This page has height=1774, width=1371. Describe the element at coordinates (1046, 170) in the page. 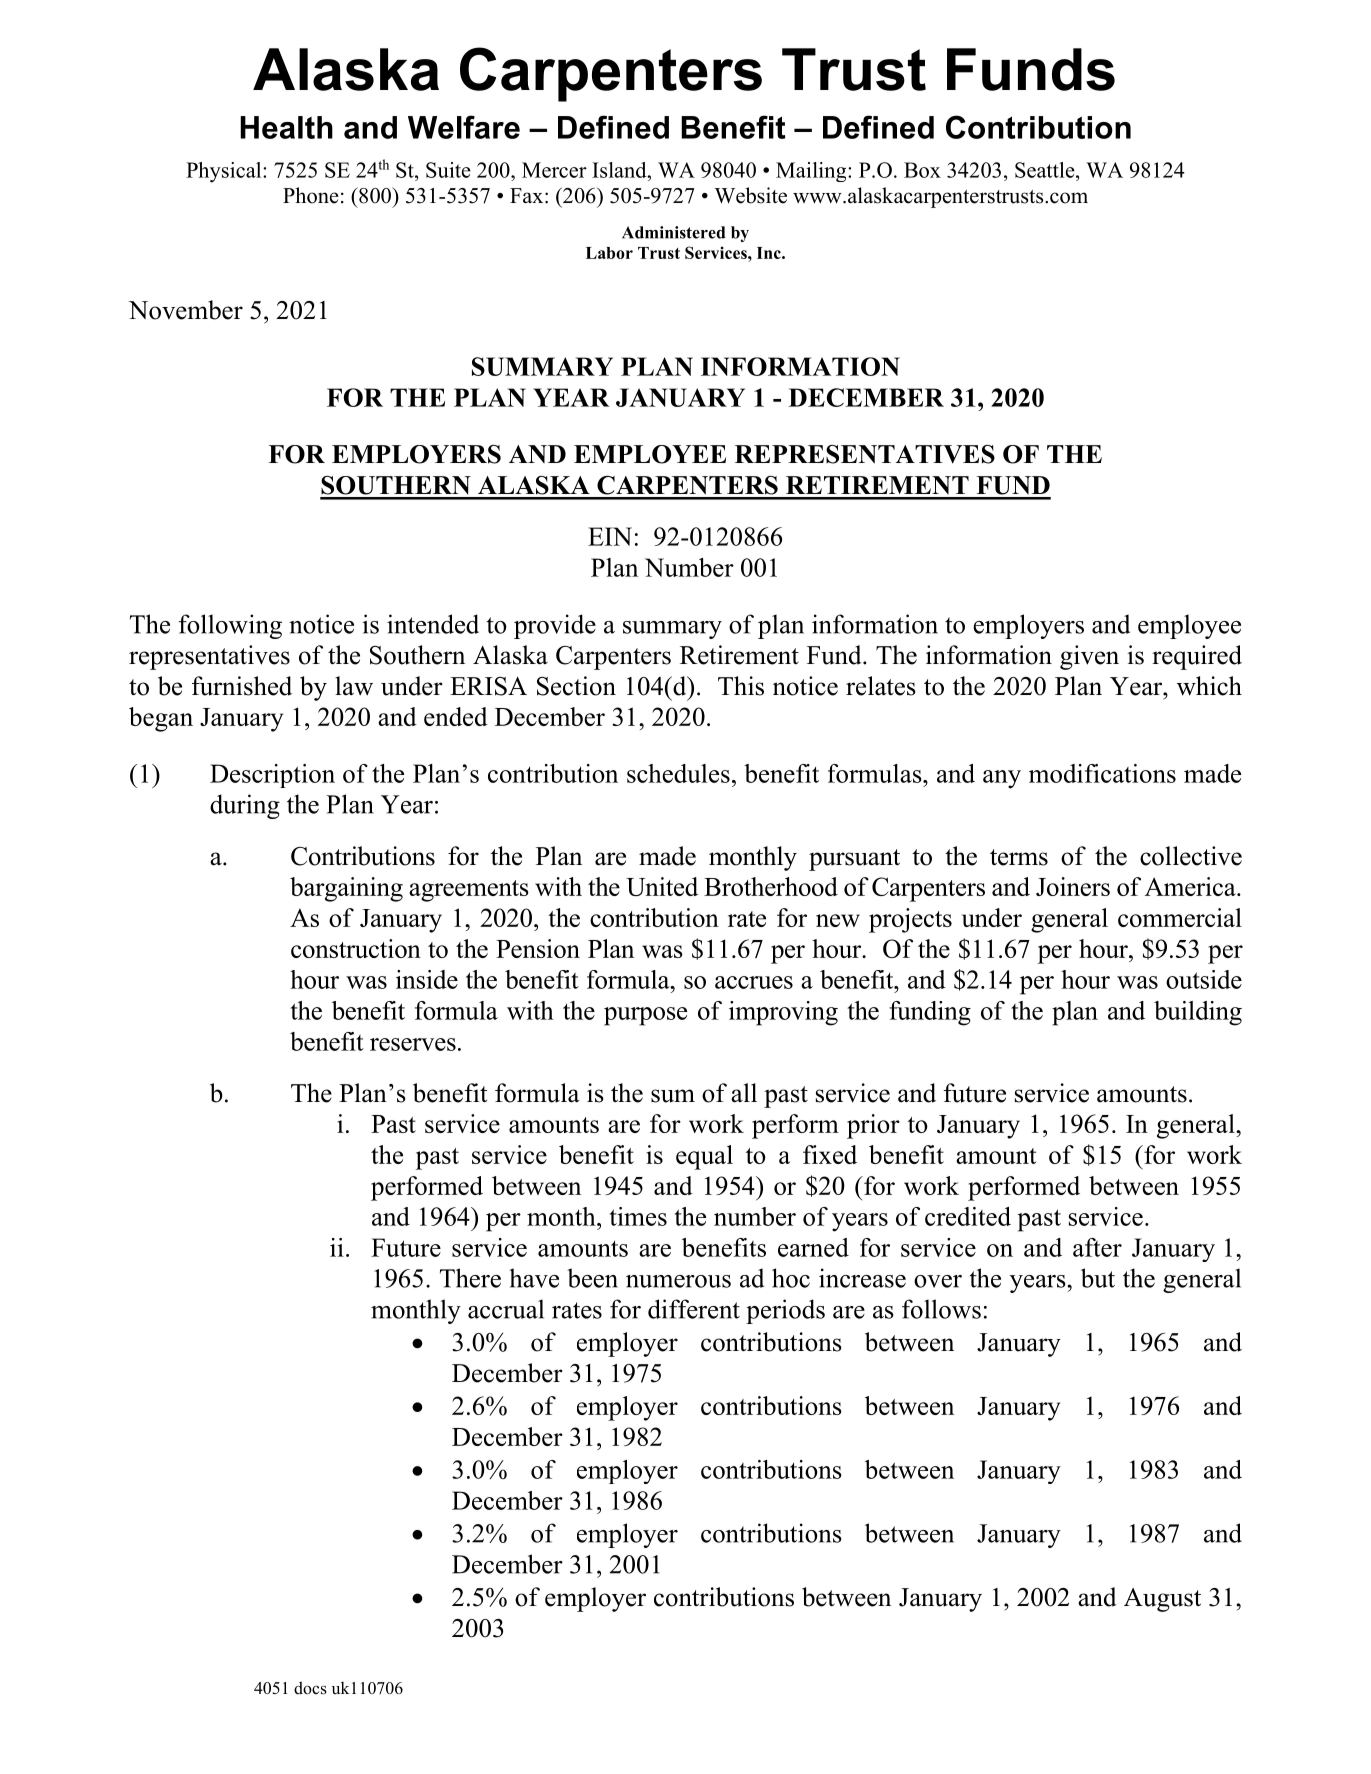

I see `Seattle` at that location.
